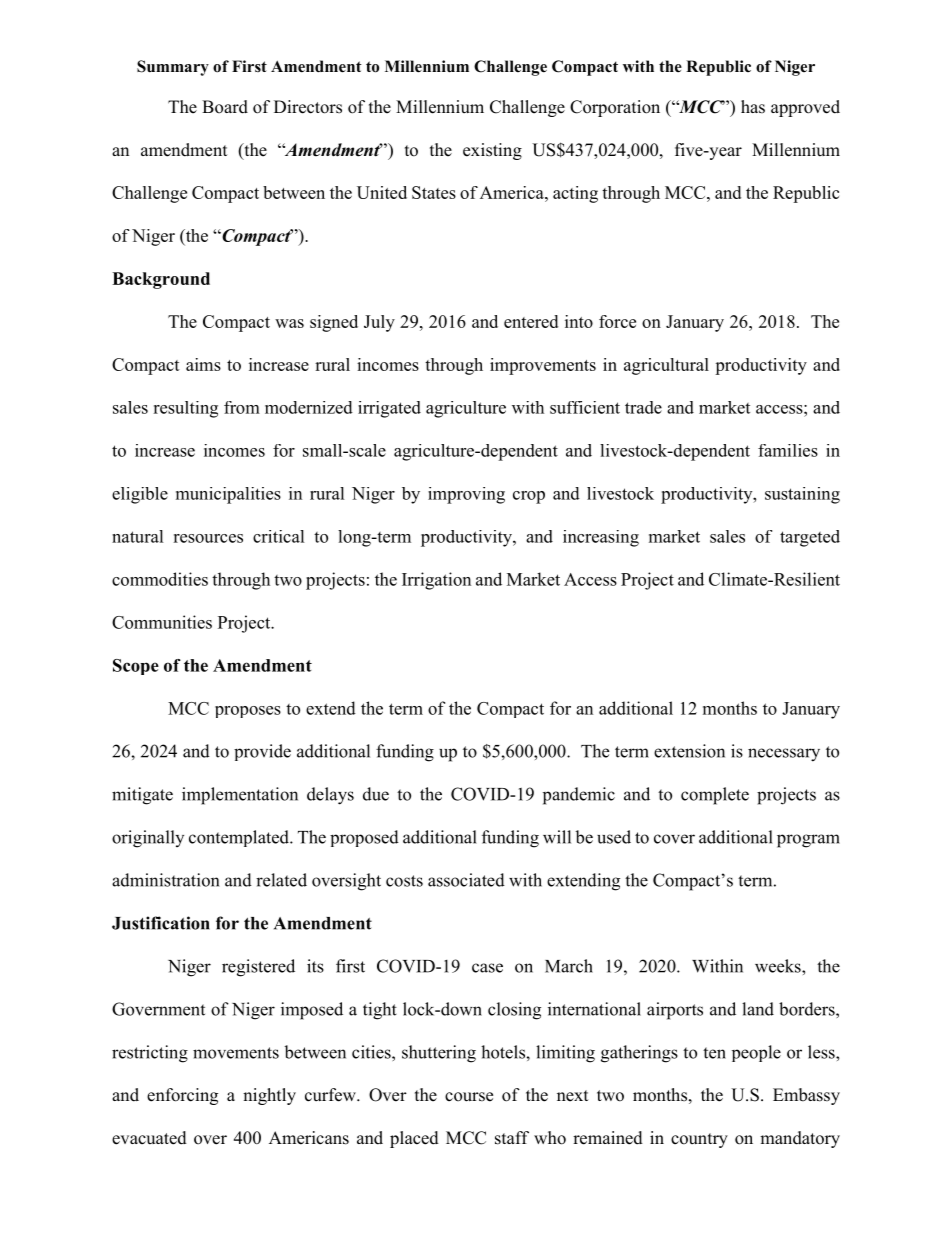 This screenshot has height=1233, width=952. Describe the element at coordinates (225, 107) in the screenshot. I see `Board` at that location.
